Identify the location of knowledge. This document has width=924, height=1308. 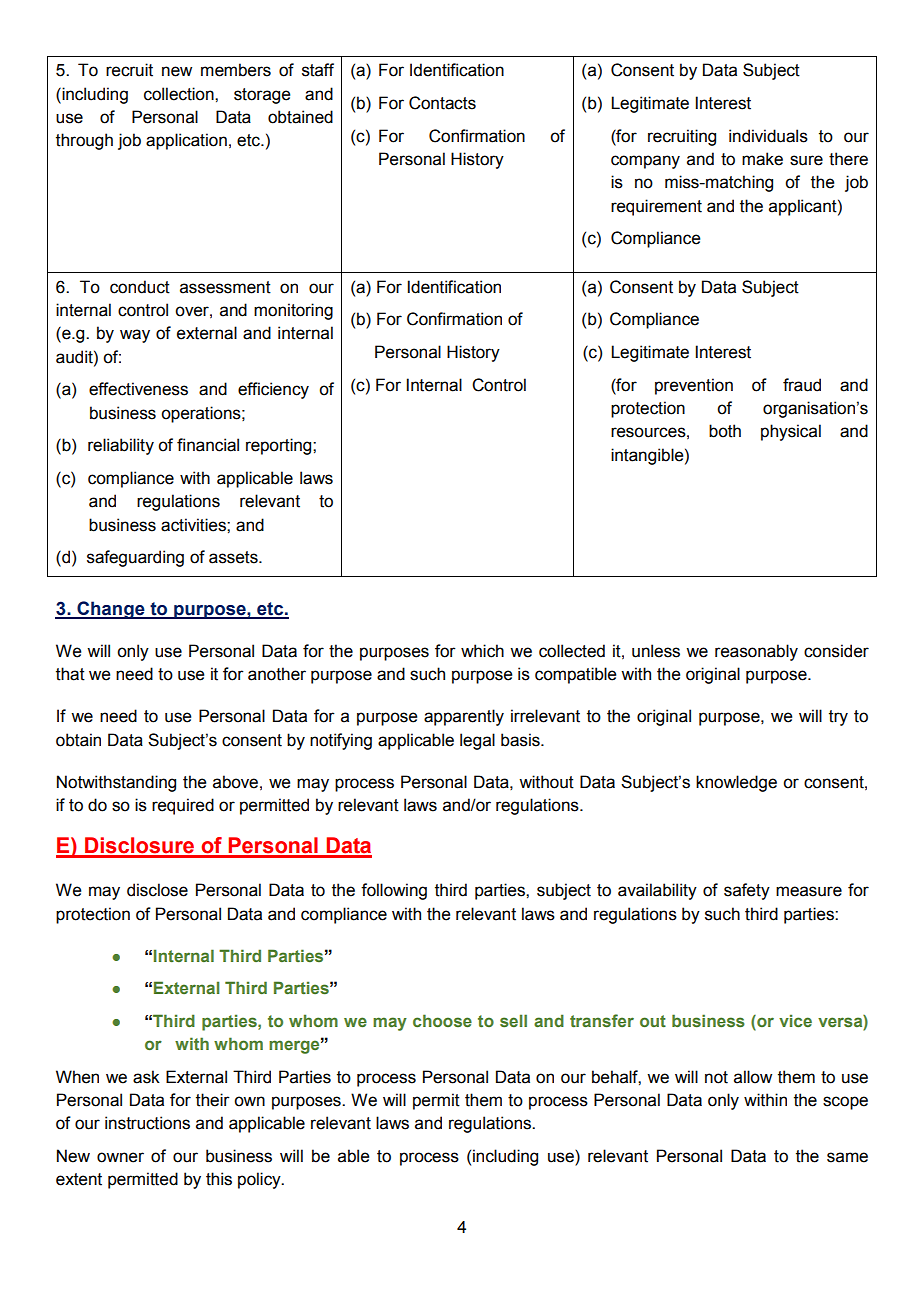
(736, 783).
